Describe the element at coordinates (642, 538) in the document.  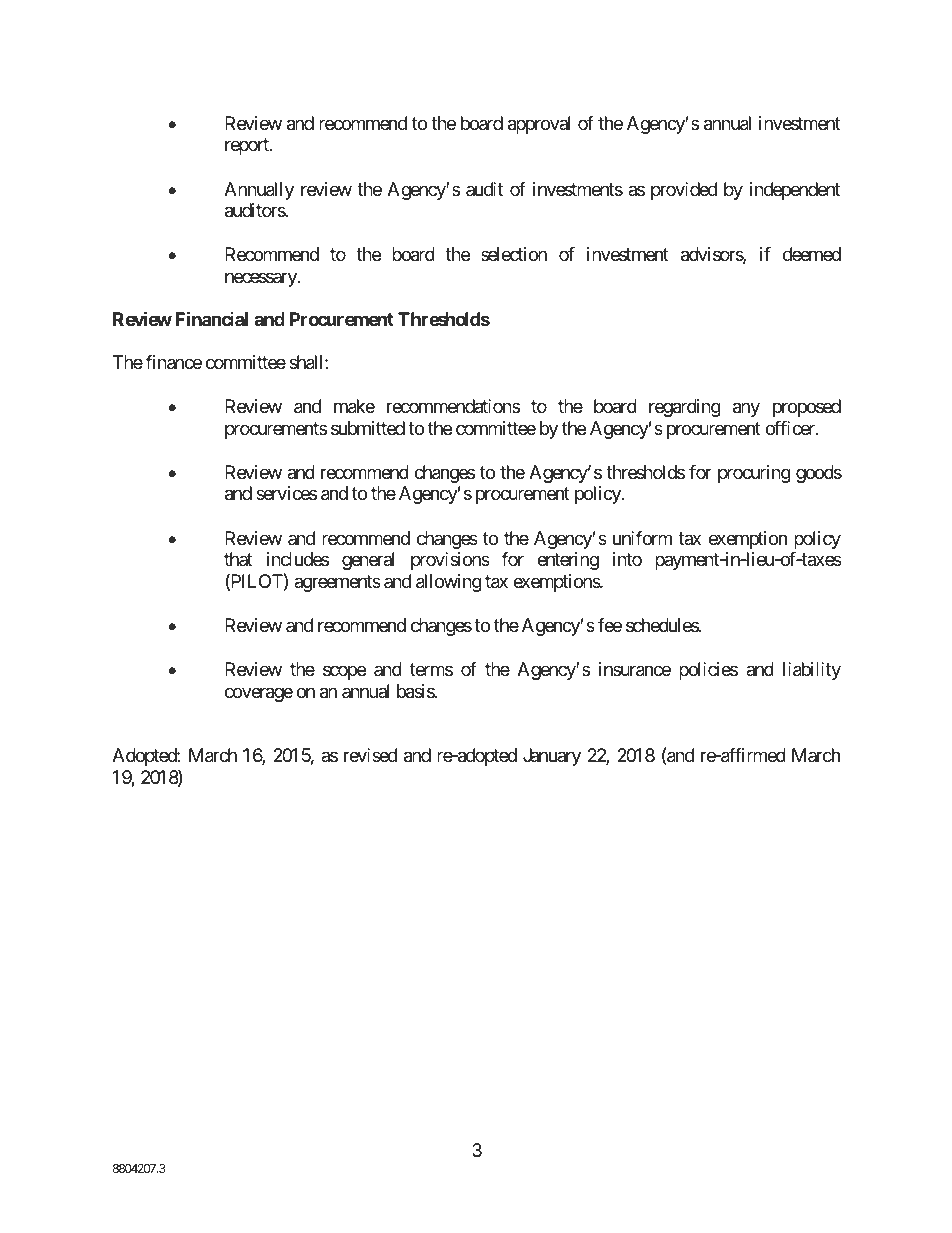
I see `uniform` at that location.
